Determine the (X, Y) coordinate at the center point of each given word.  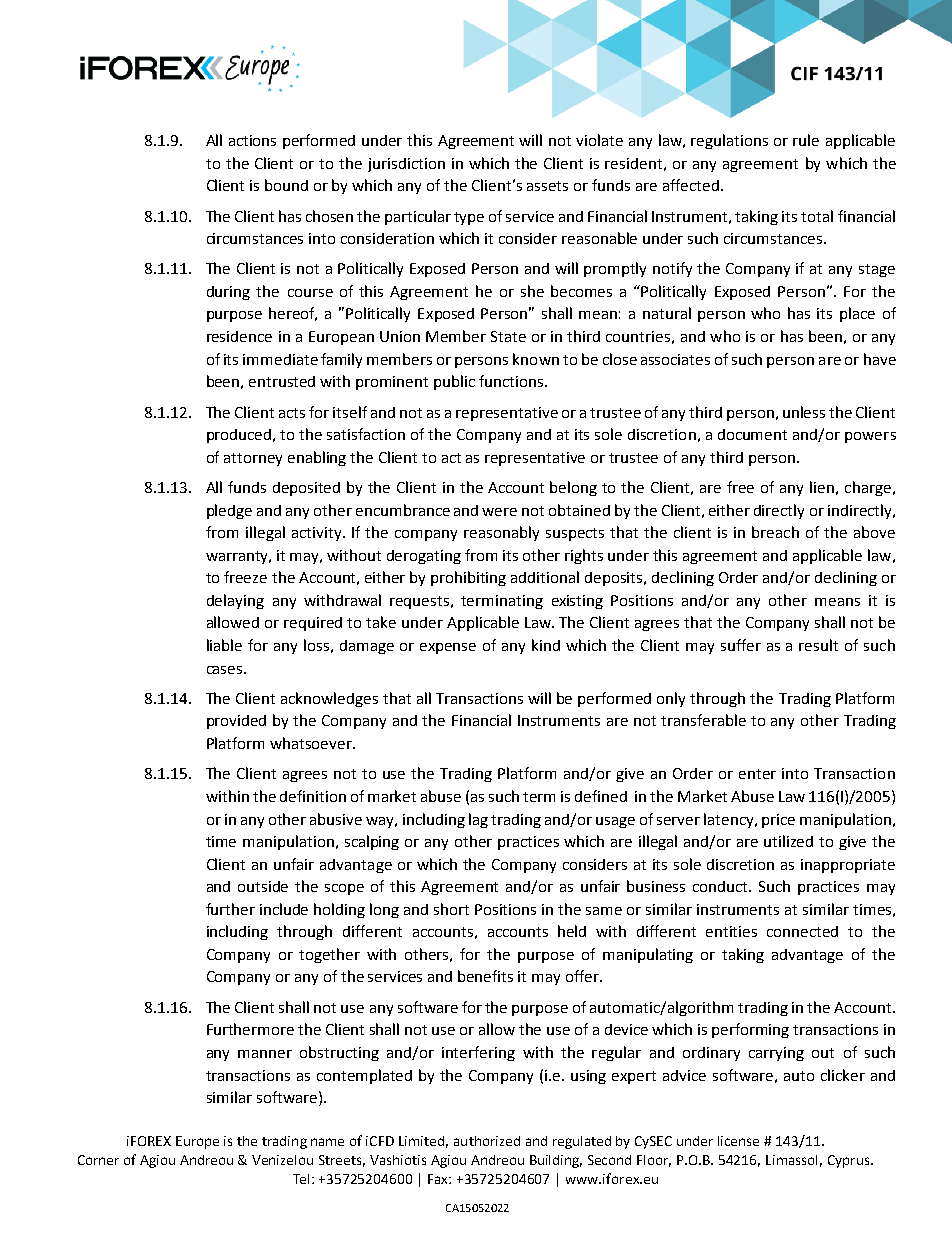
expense (448, 648)
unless (804, 412)
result (818, 645)
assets (547, 186)
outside (263, 886)
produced (240, 436)
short (451, 909)
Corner (98, 1160)
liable (224, 645)
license (738, 1141)
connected (802, 931)
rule (806, 140)
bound (286, 185)
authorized (487, 1141)
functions (512, 381)
